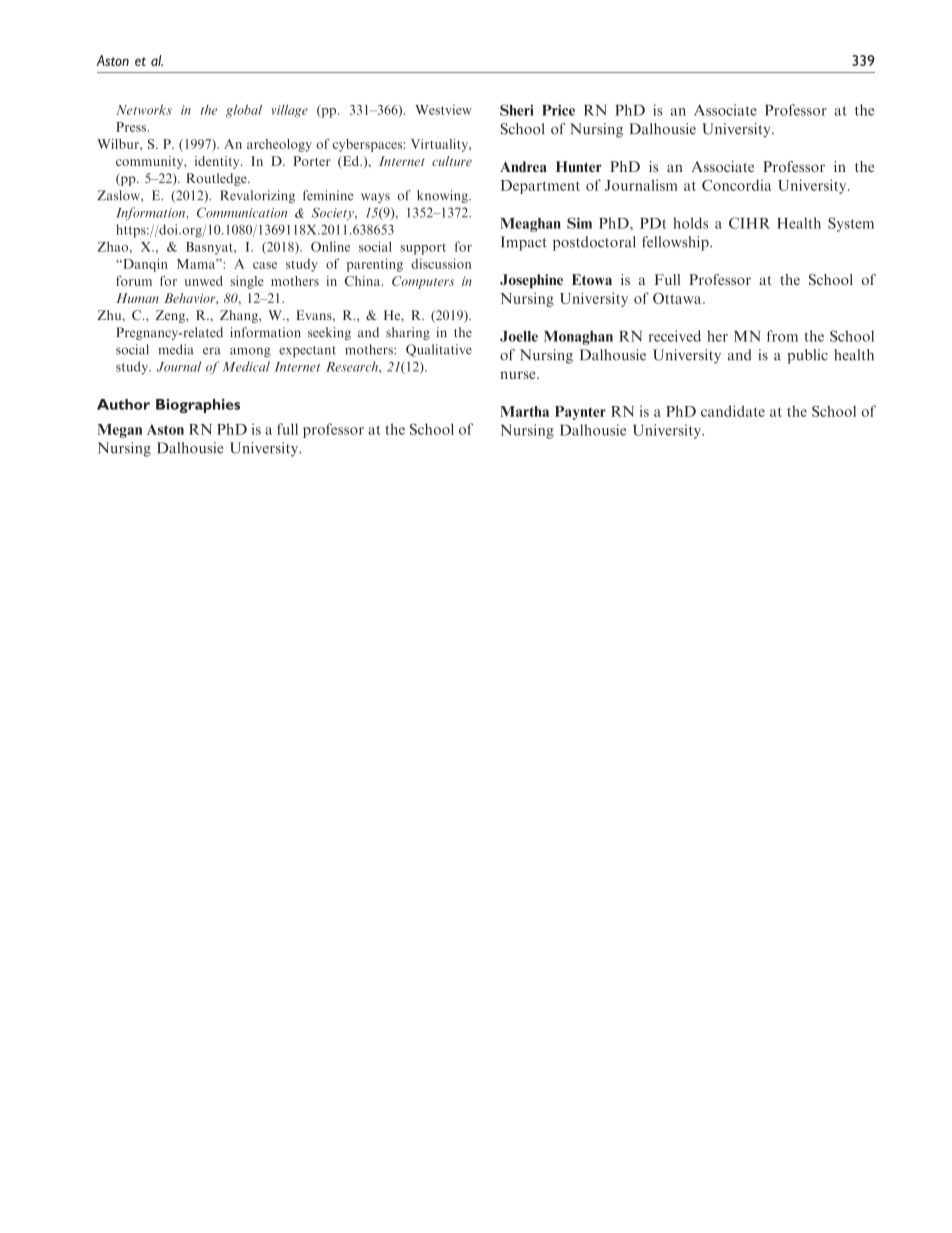 Image resolution: width=952 pixels, height=1233 pixels. Describe the element at coordinates (137, 298) in the screenshot. I see `Human` at that location.
